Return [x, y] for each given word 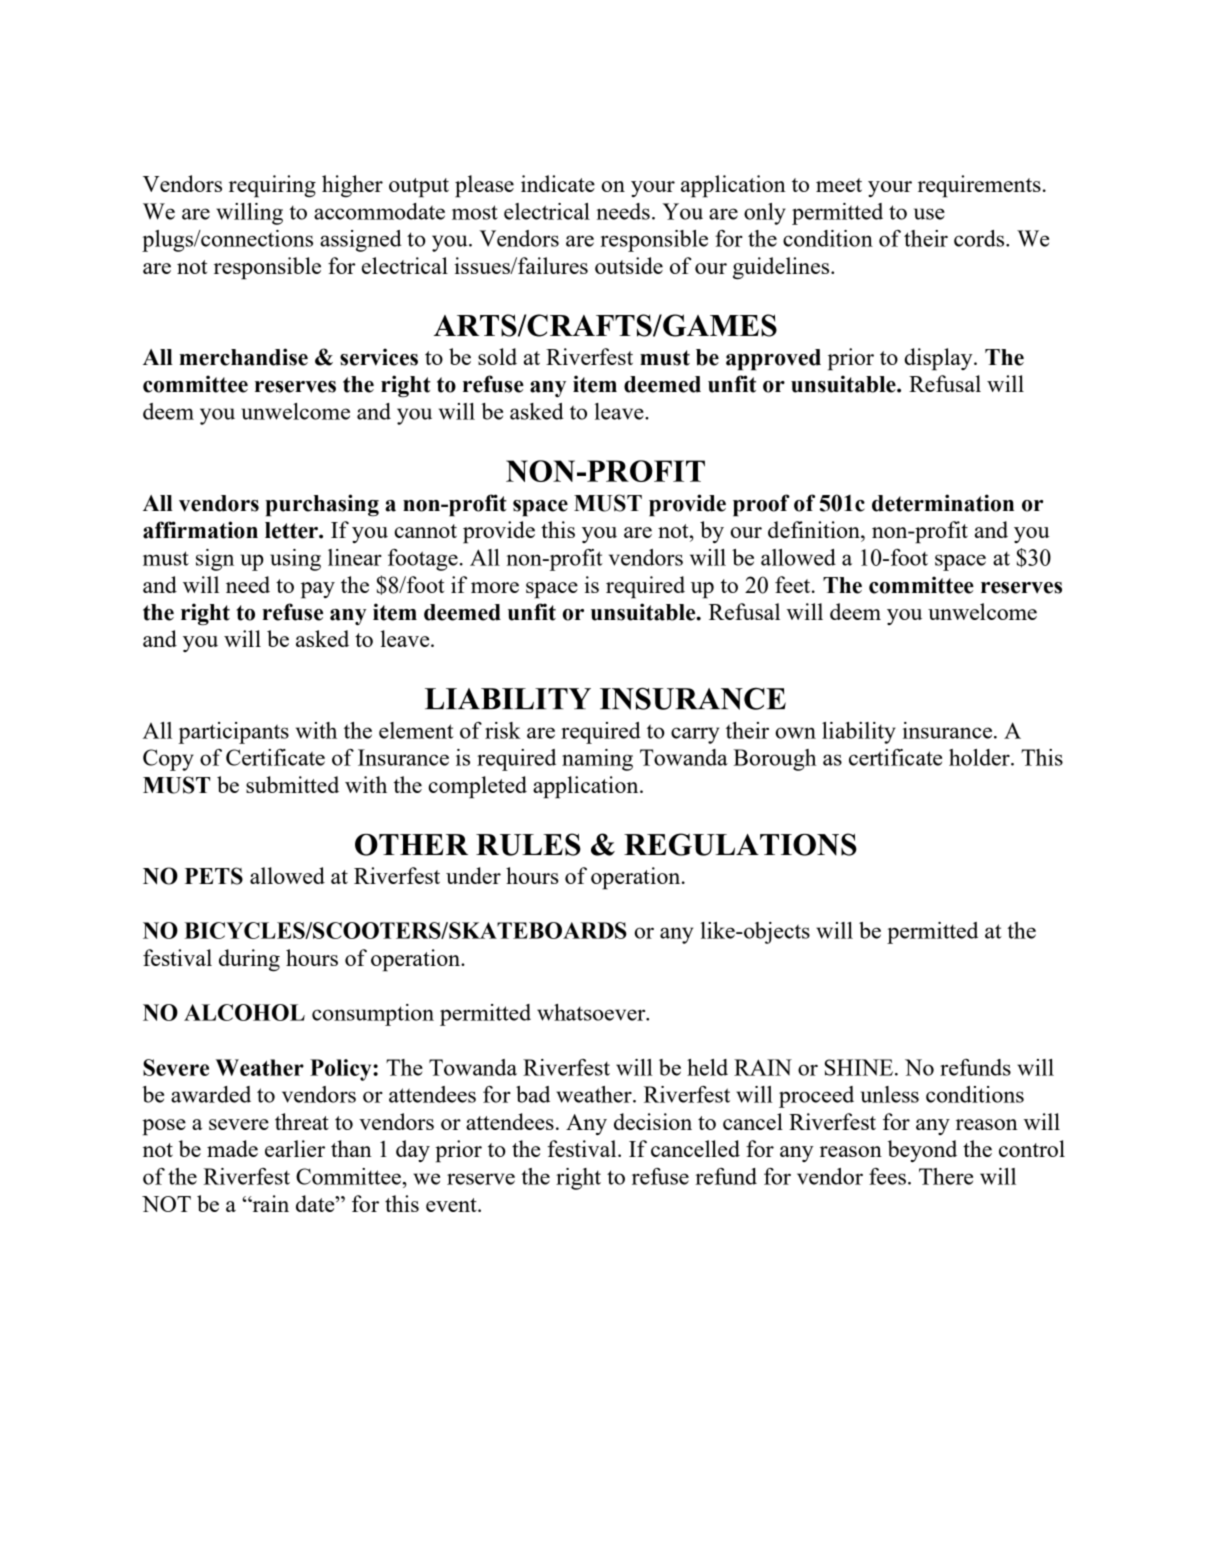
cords [980, 238]
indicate [558, 183]
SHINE [860, 1067]
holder [980, 757]
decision [653, 1121]
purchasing [322, 505]
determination [943, 503]
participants [233, 733]
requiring [272, 186]
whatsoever [592, 1012]
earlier [295, 1148]
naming [597, 760]
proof [761, 505]
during [249, 960]
